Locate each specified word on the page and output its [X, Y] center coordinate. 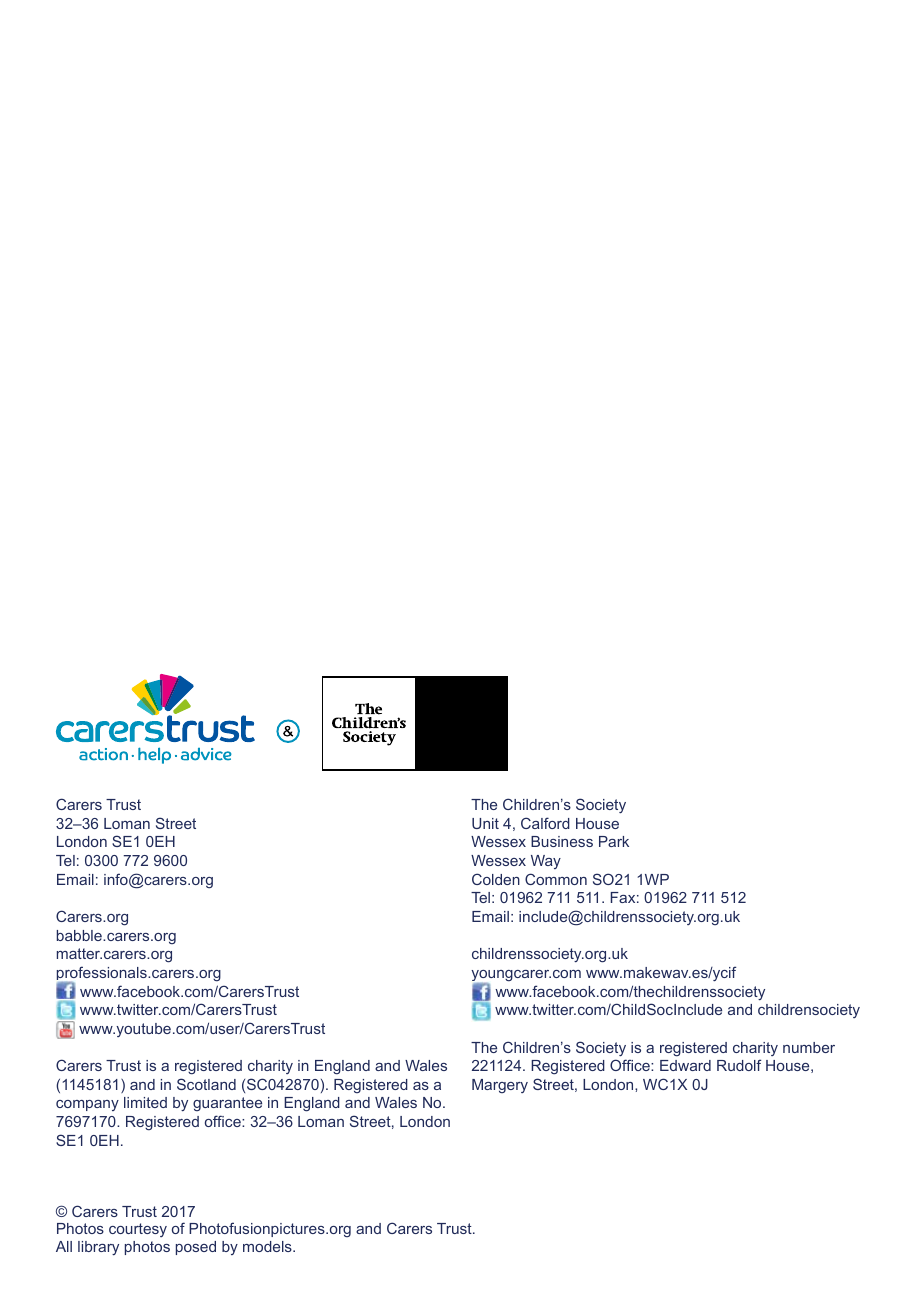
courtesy [138, 1230]
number [809, 1047]
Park [614, 841]
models [268, 1246]
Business [562, 841]
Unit [485, 823]
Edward [685, 1065]
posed [196, 1248]
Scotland [206, 1084]
